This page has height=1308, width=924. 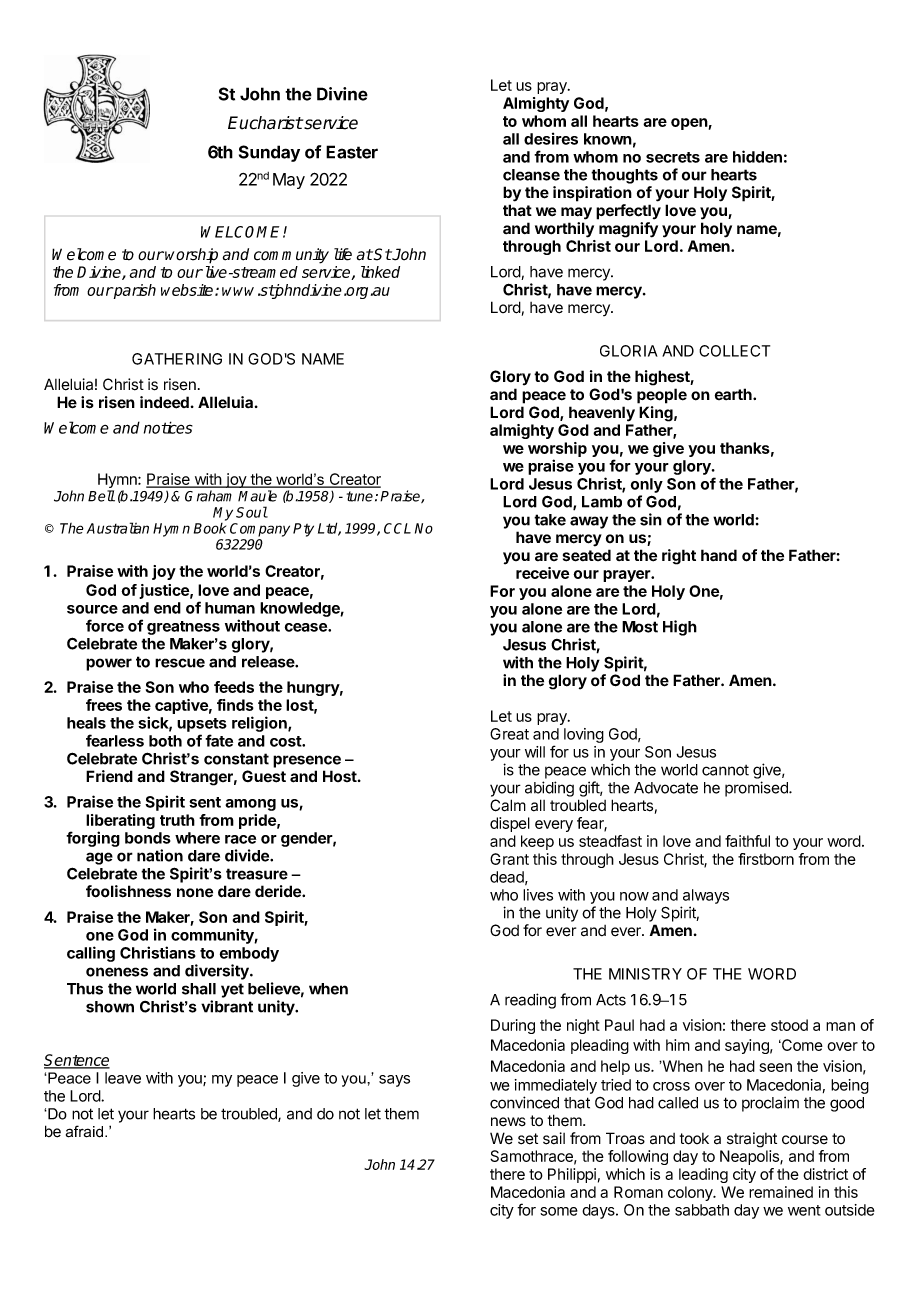 What do you see at coordinates (508, 1122) in the page?
I see `news` at bounding box center [508, 1122].
